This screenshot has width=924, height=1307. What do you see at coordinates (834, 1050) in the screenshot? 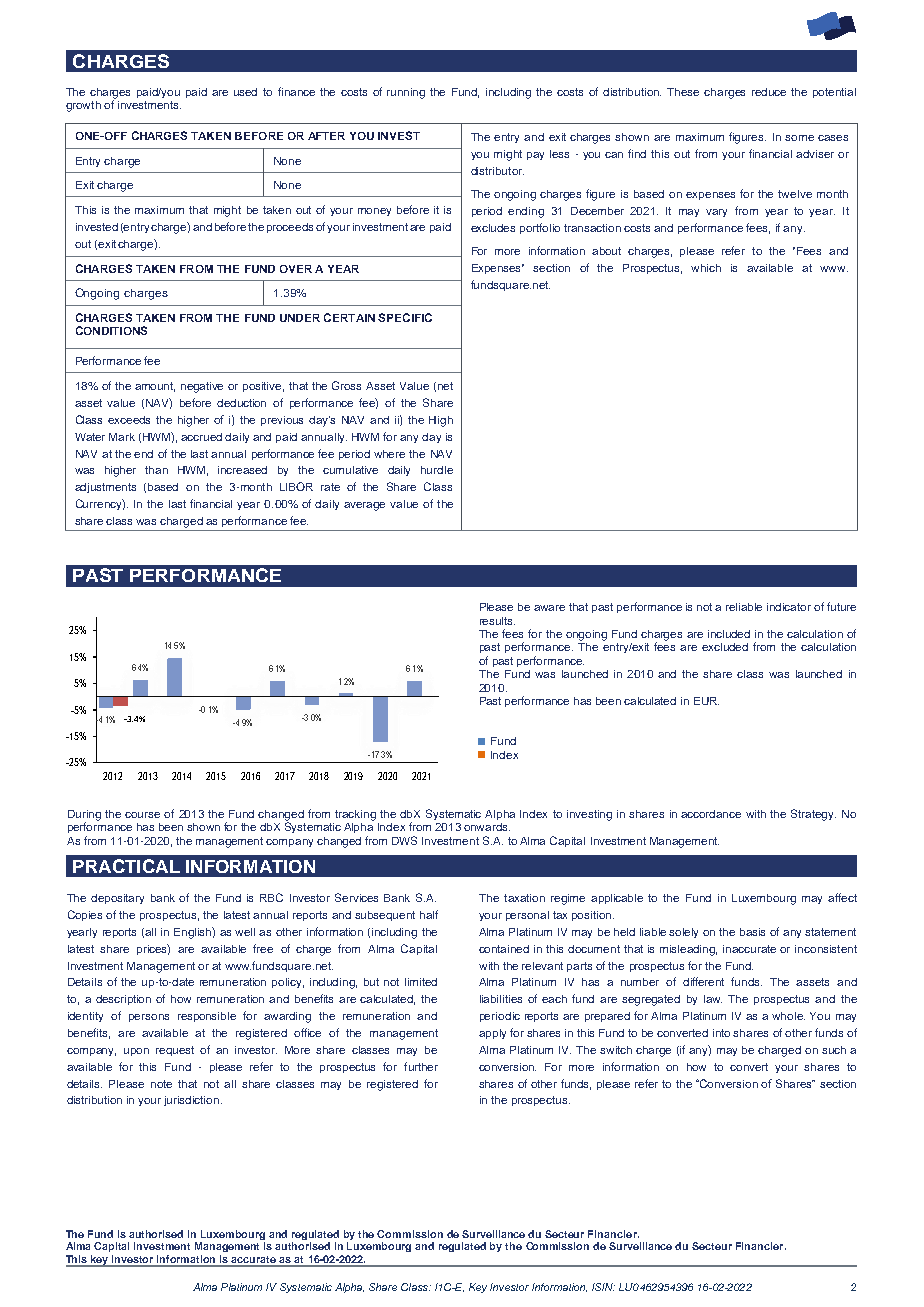
I see `such` at bounding box center [834, 1050].
